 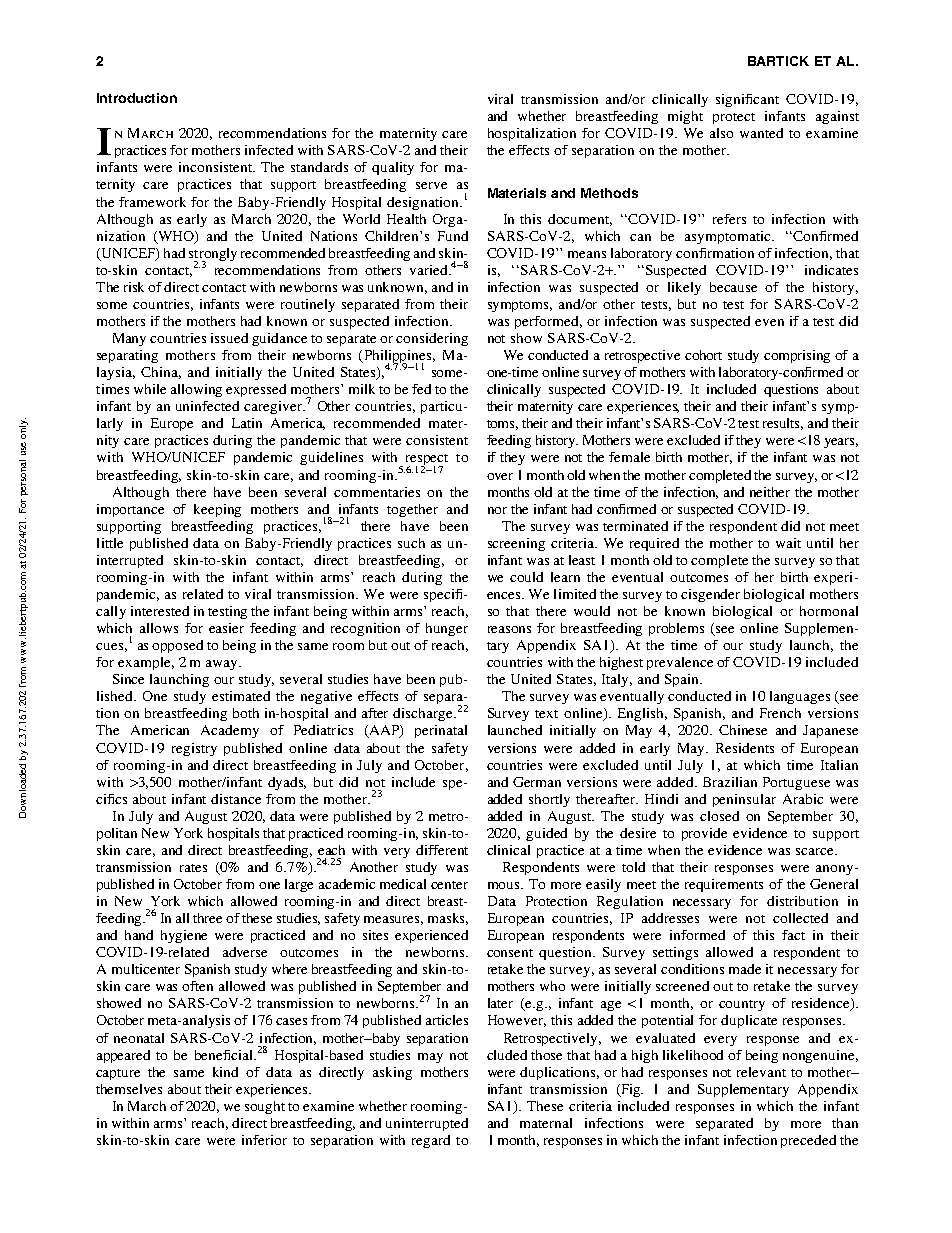 I want to click on comprising, so click(x=797, y=356).
